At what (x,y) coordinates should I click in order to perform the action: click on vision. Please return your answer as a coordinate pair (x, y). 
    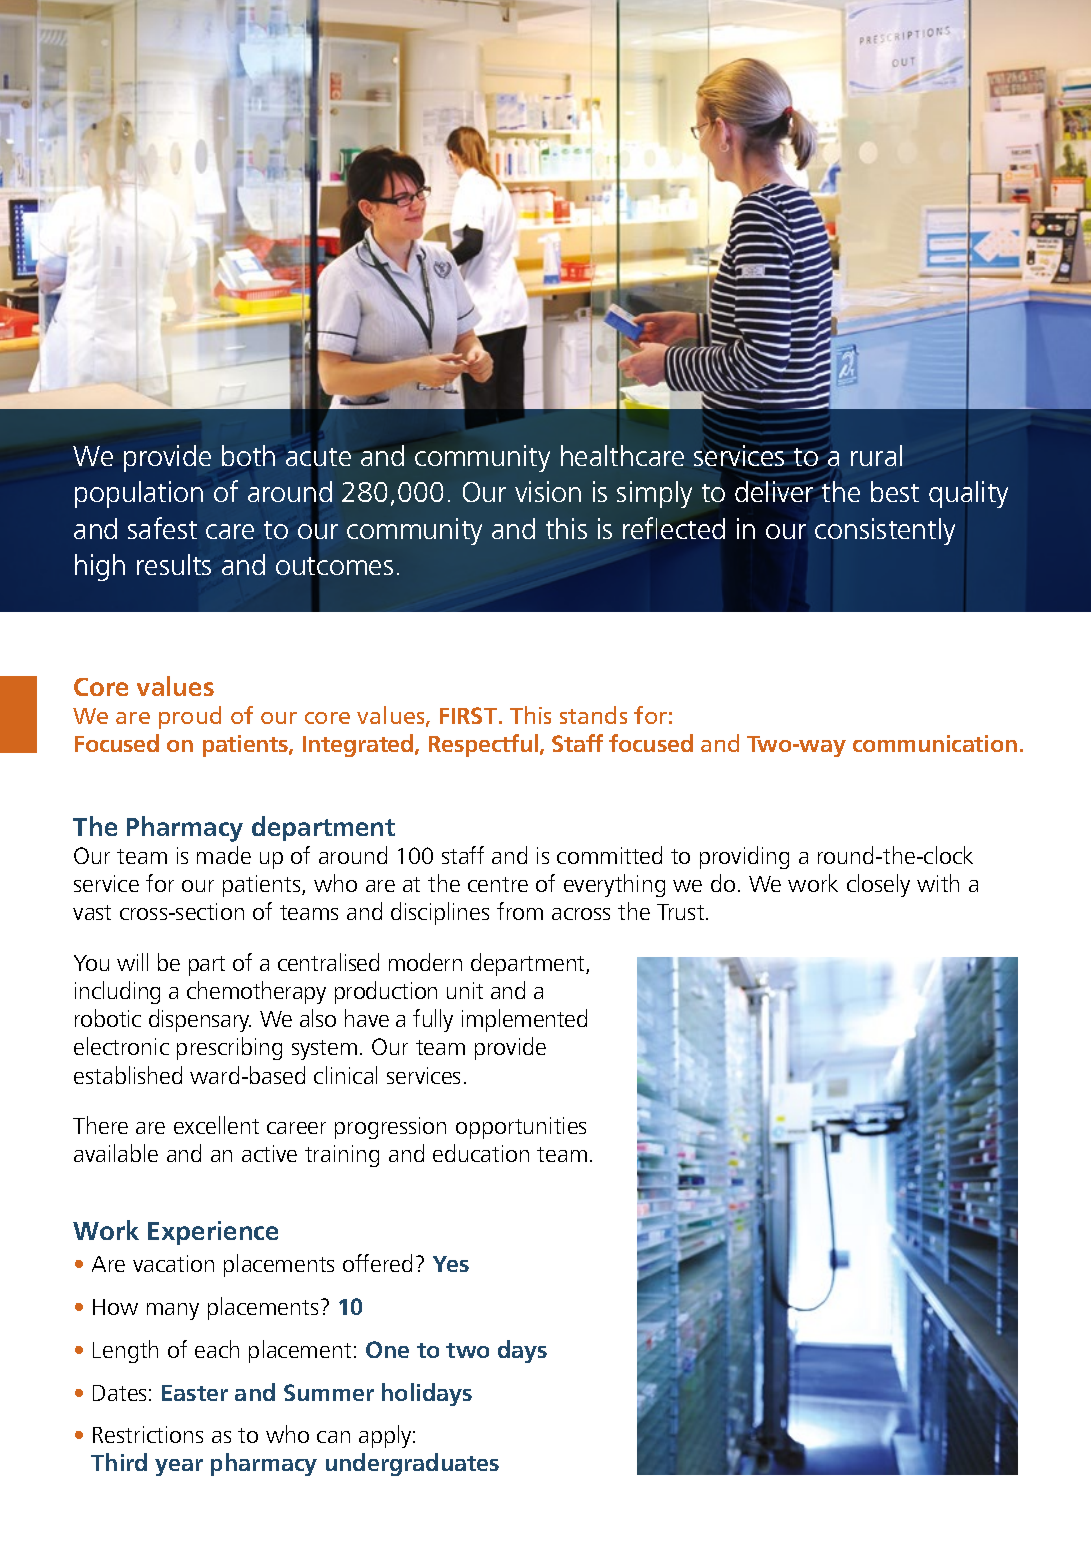
    Looking at the image, I should click on (548, 491).
